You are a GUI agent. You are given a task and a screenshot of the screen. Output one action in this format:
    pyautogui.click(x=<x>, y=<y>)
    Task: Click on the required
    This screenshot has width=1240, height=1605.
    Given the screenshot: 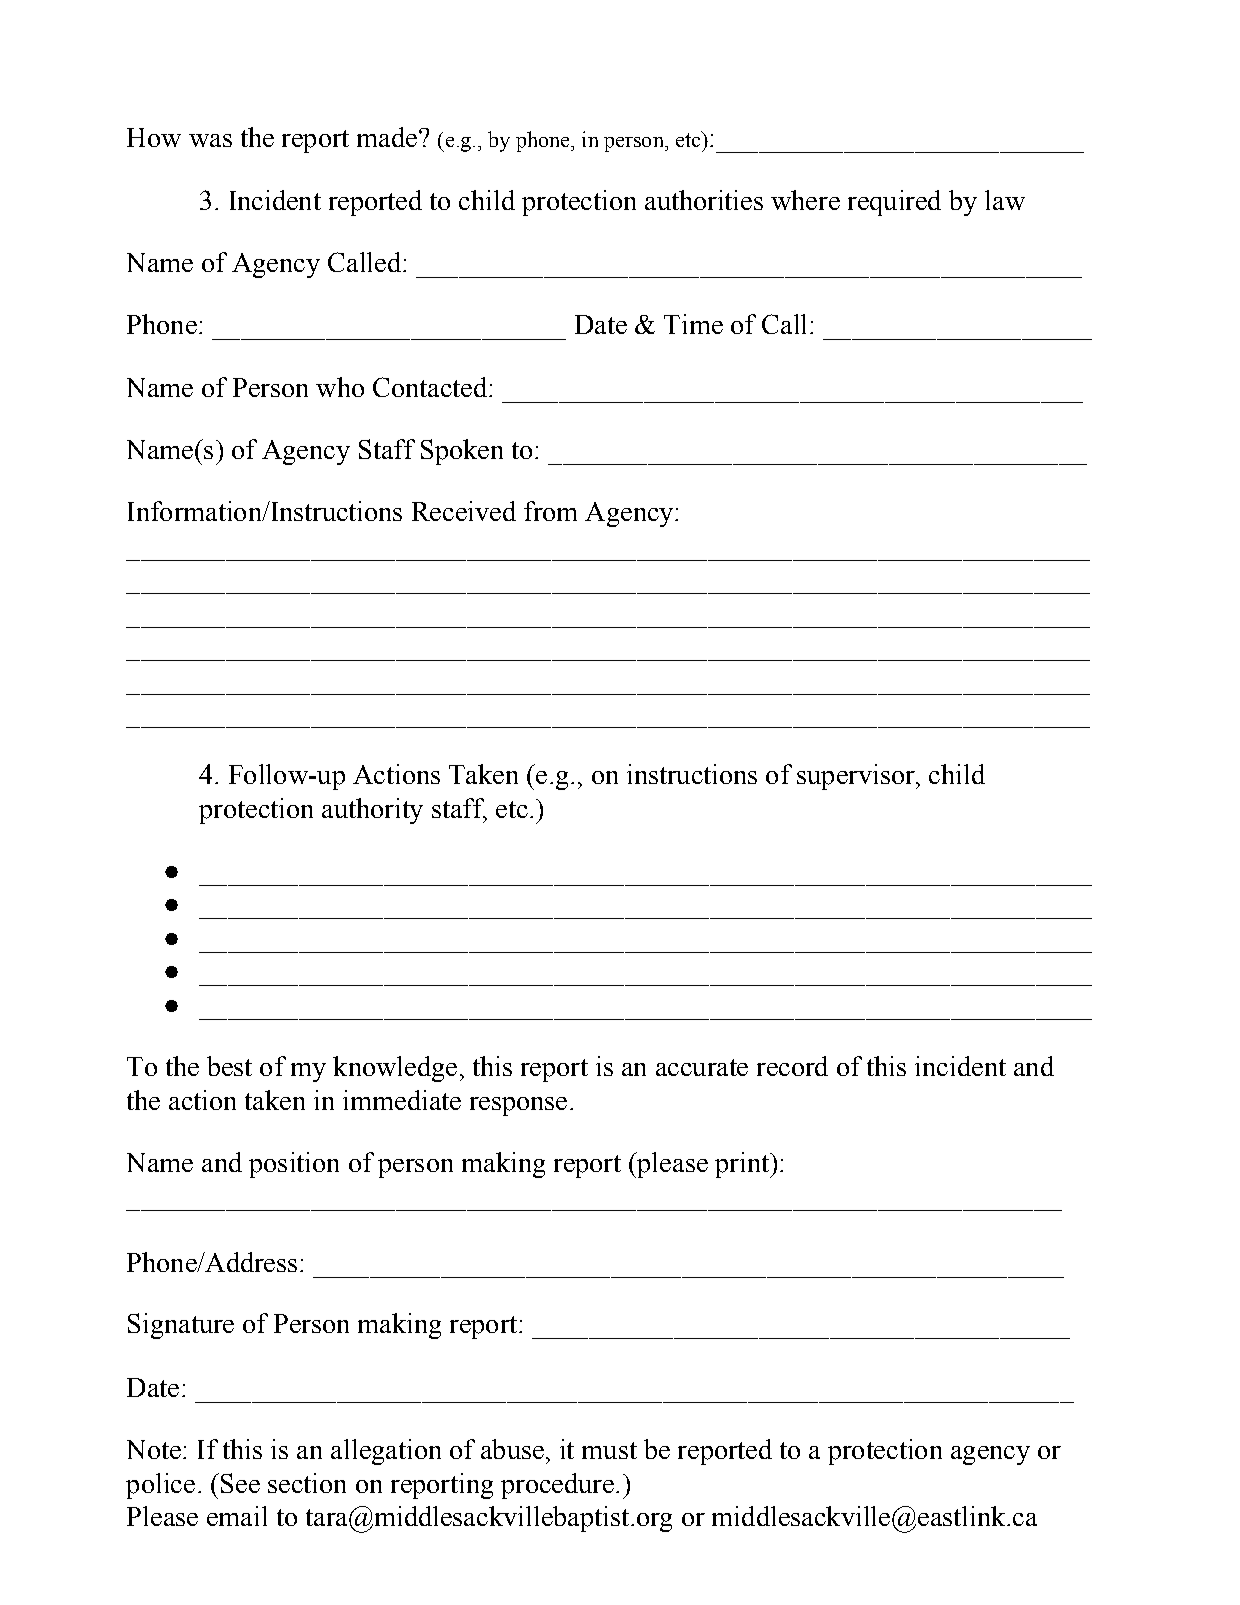 What is the action you would take?
    pyautogui.click(x=894, y=203)
